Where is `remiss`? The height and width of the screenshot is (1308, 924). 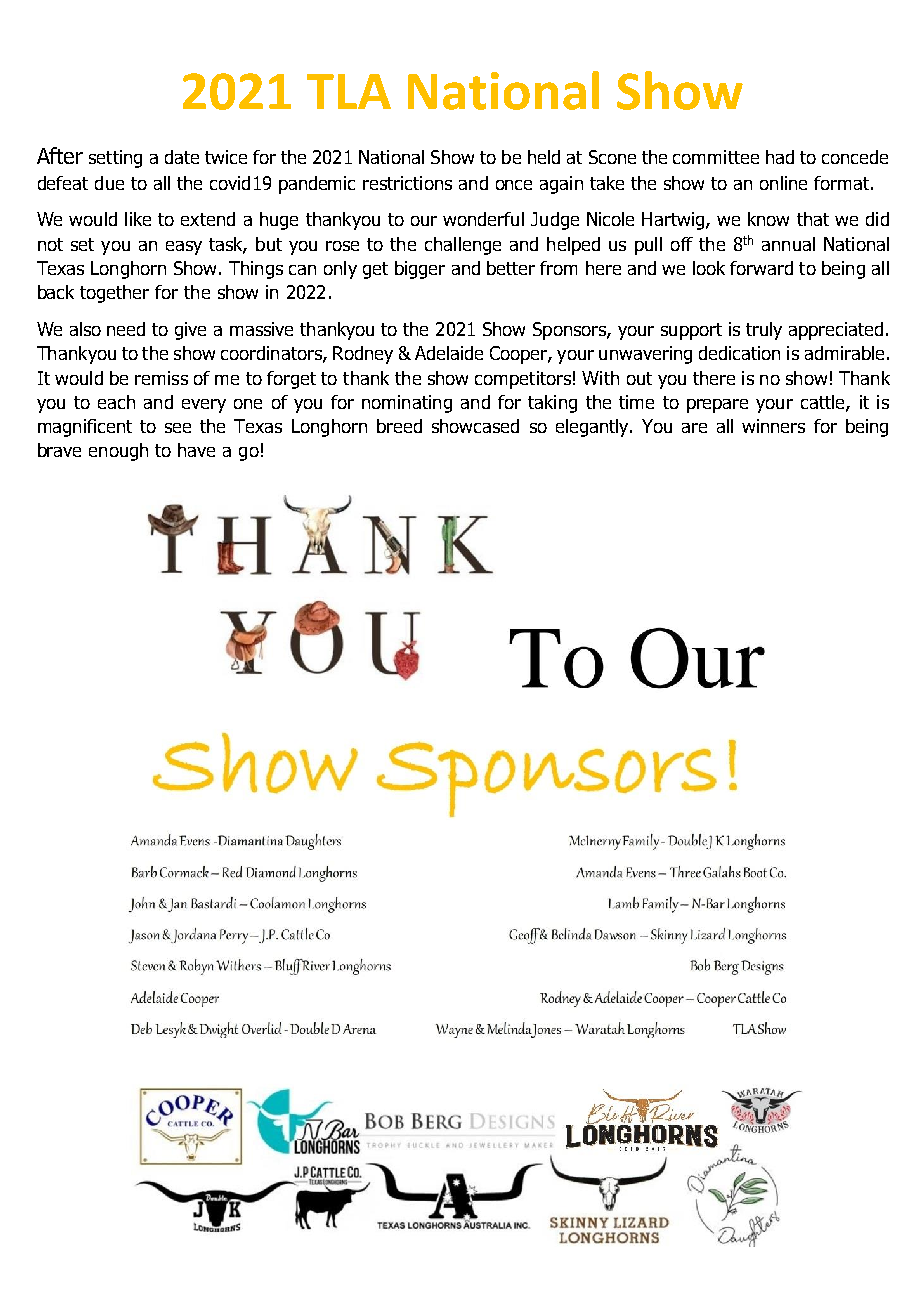
remiss is located at coordinates (161, 378).
